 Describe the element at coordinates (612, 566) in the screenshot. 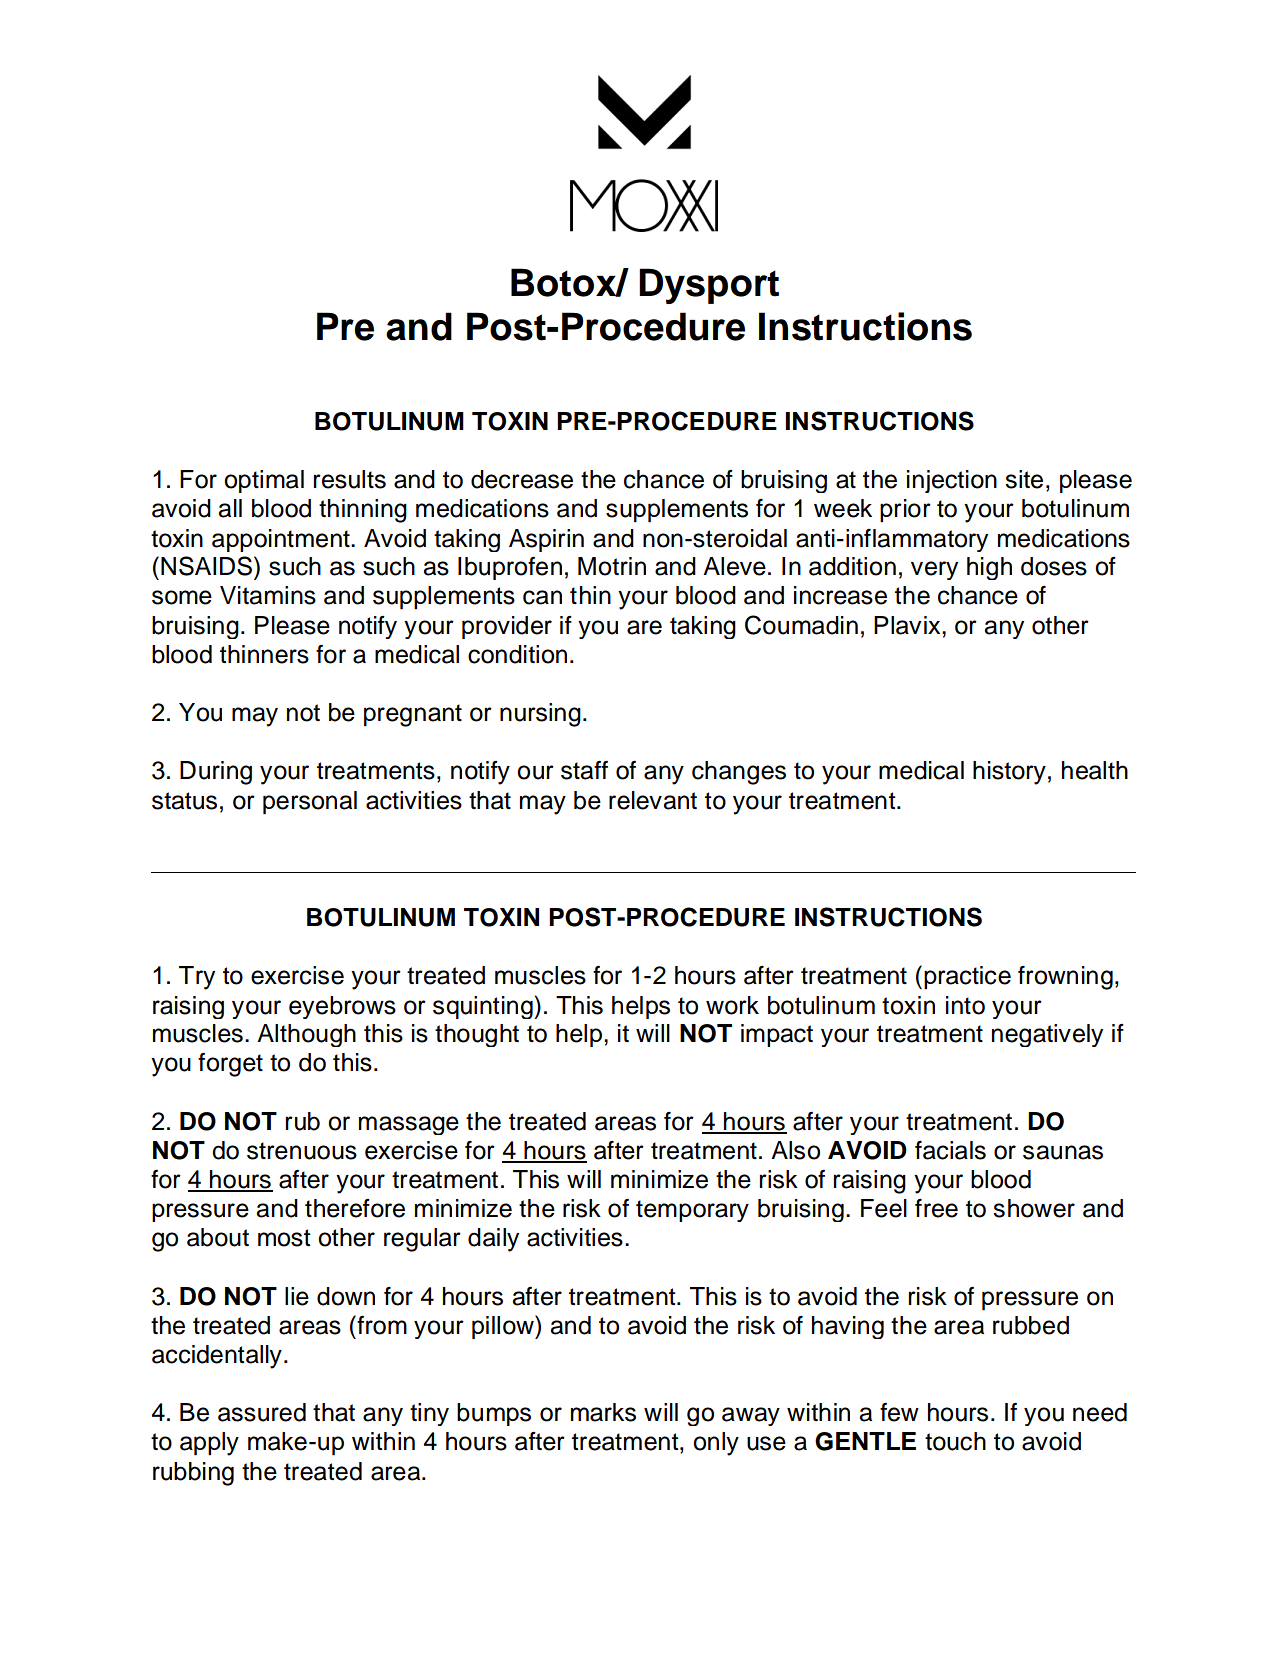

I see `Motrin` at that location.
